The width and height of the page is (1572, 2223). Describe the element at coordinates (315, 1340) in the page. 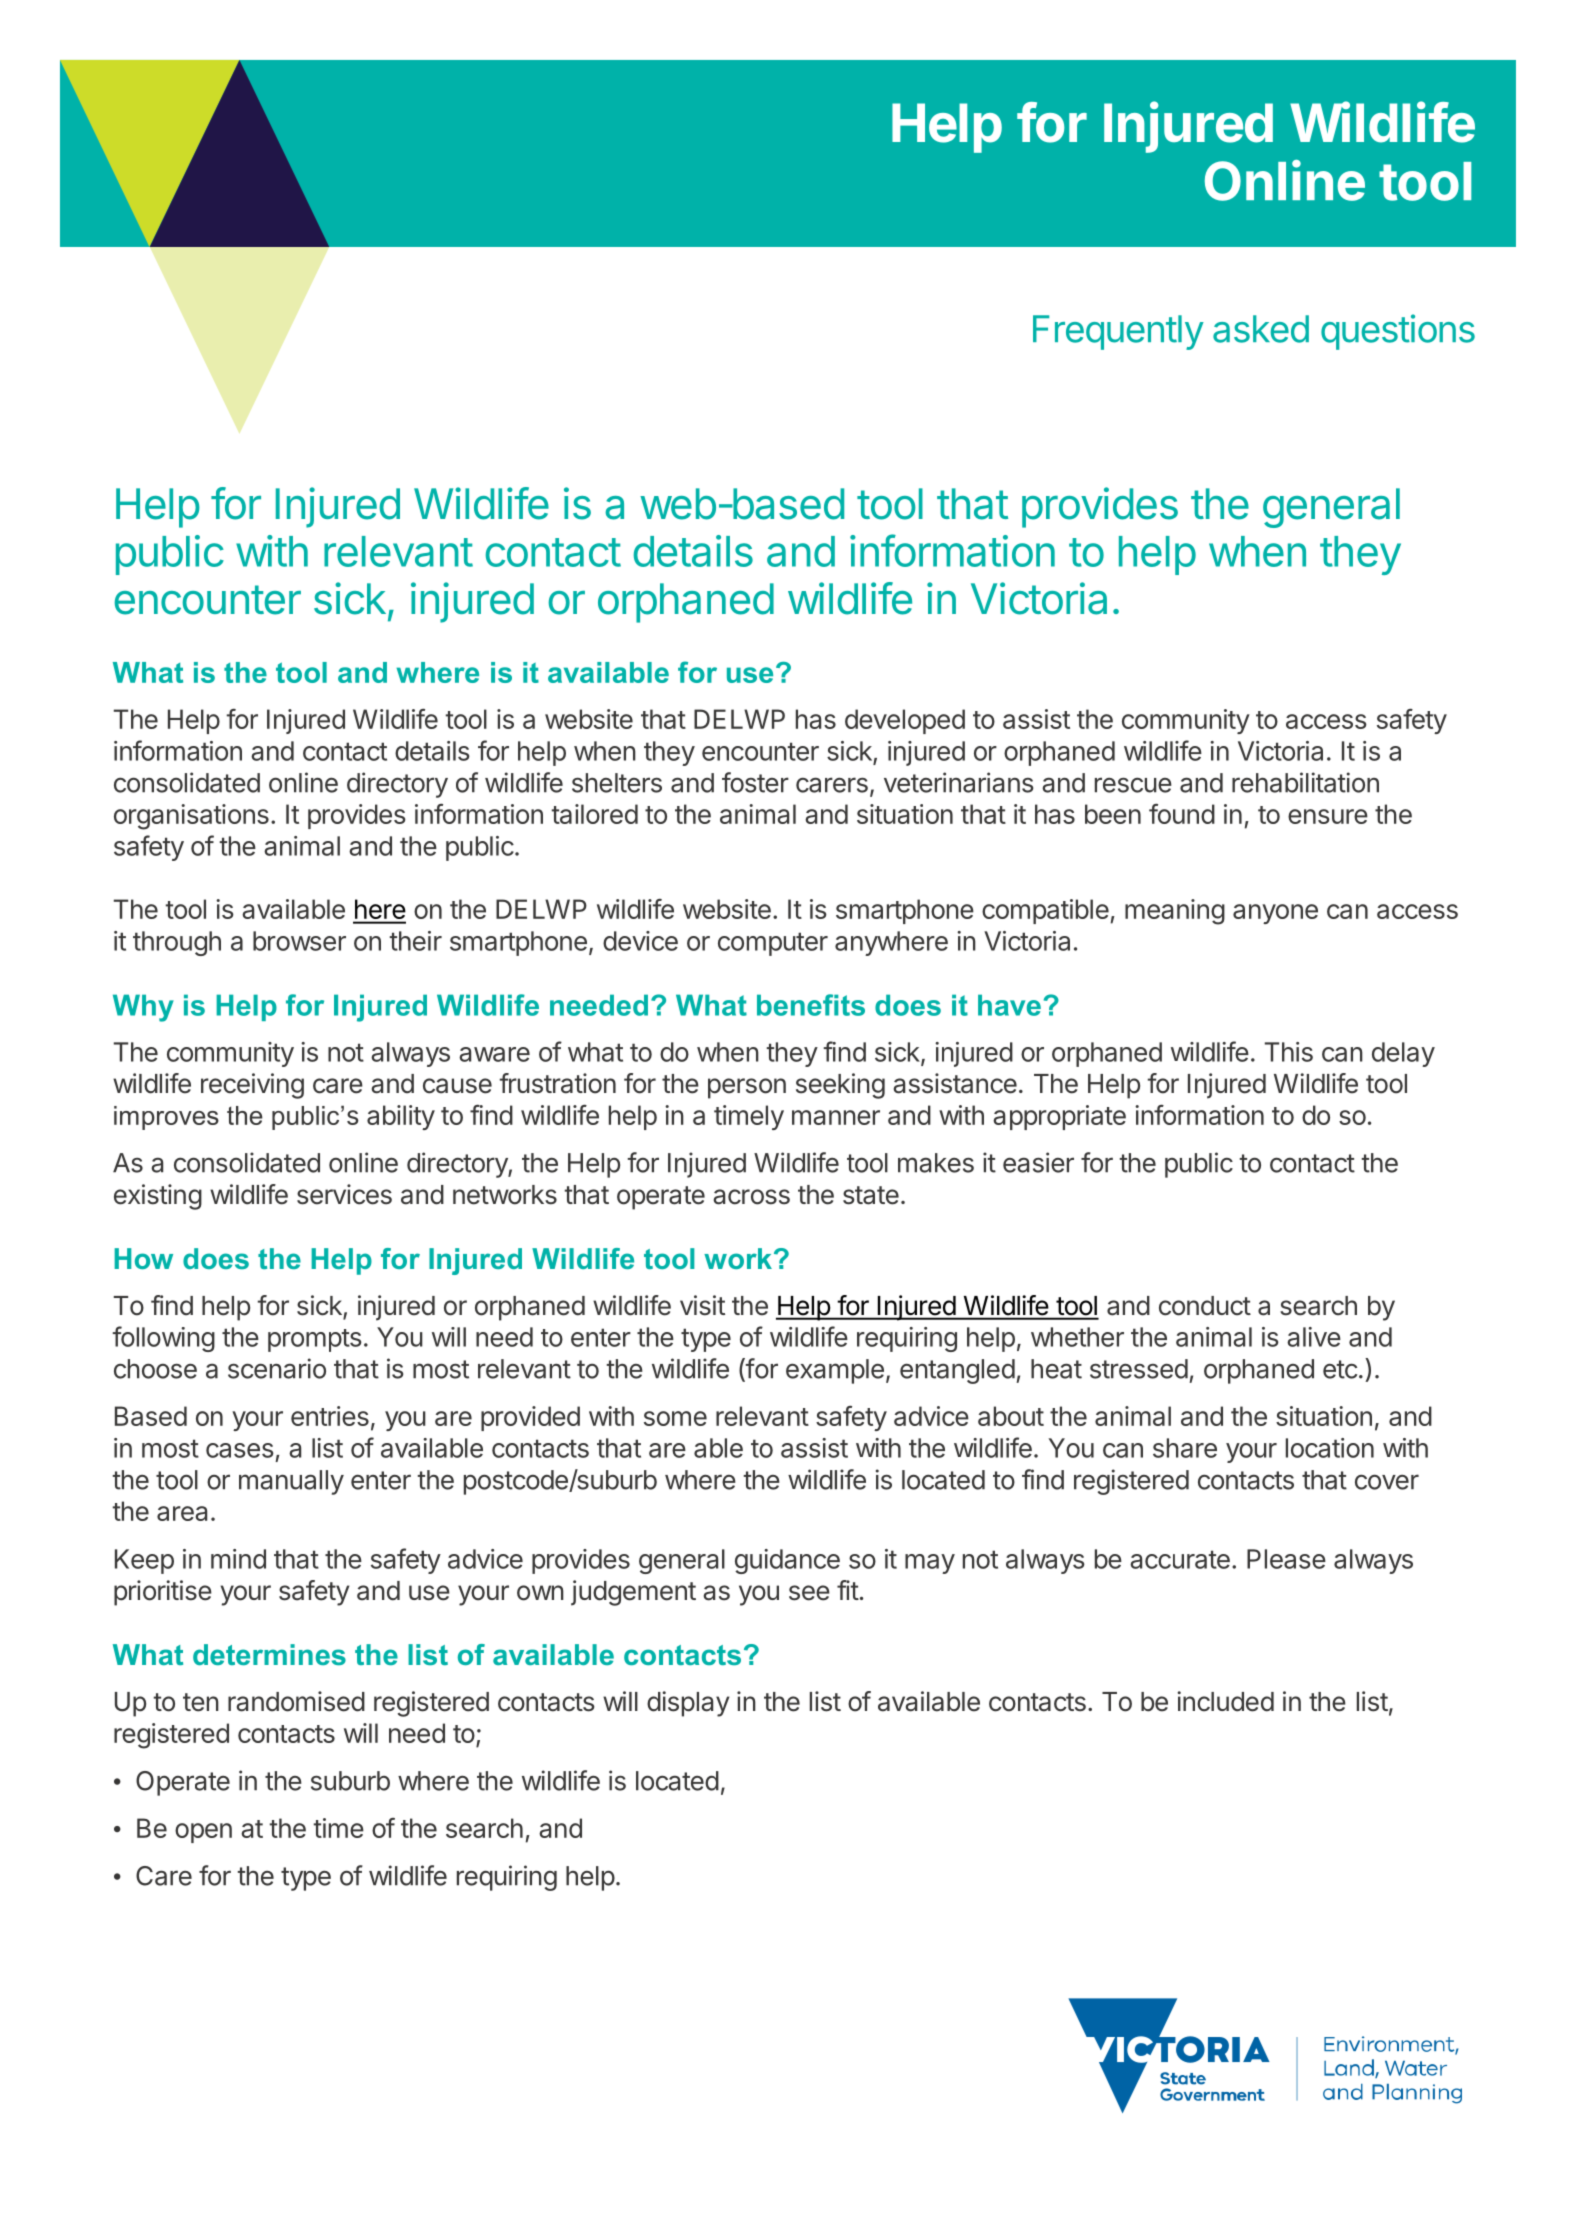

I see `prompts` at that location.
